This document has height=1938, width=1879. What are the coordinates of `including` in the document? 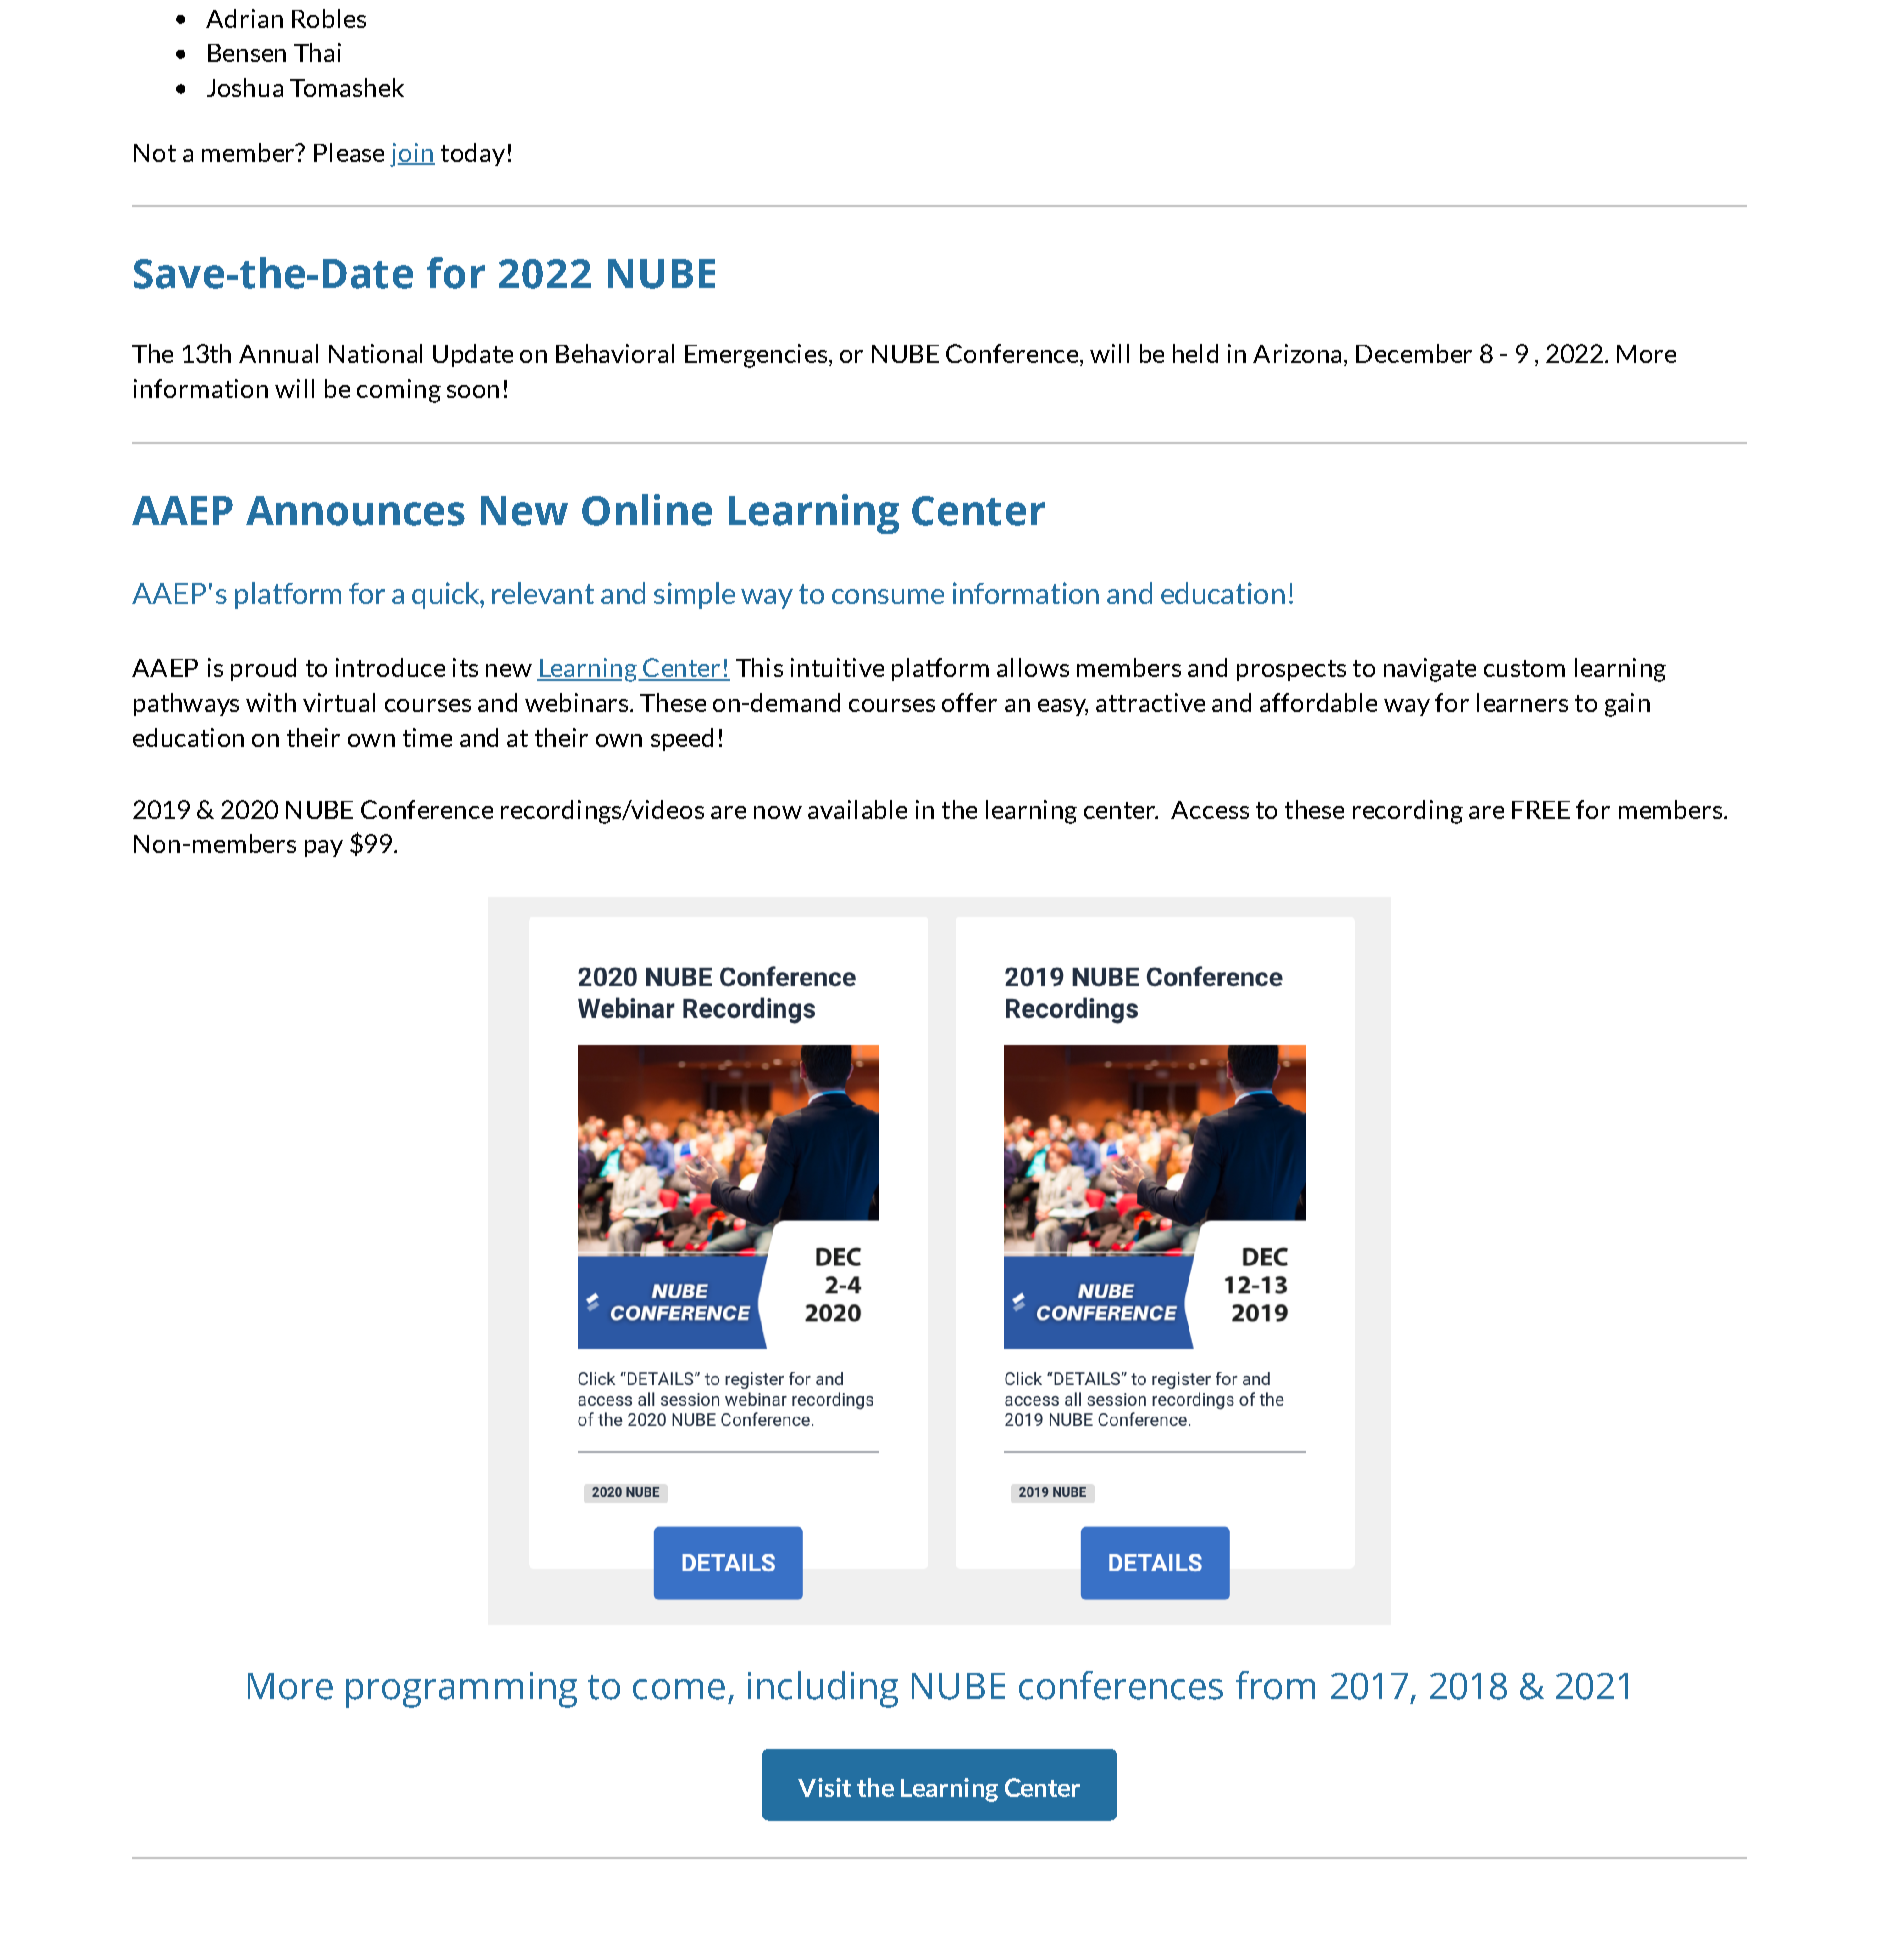 It's located at (823, 1689).
